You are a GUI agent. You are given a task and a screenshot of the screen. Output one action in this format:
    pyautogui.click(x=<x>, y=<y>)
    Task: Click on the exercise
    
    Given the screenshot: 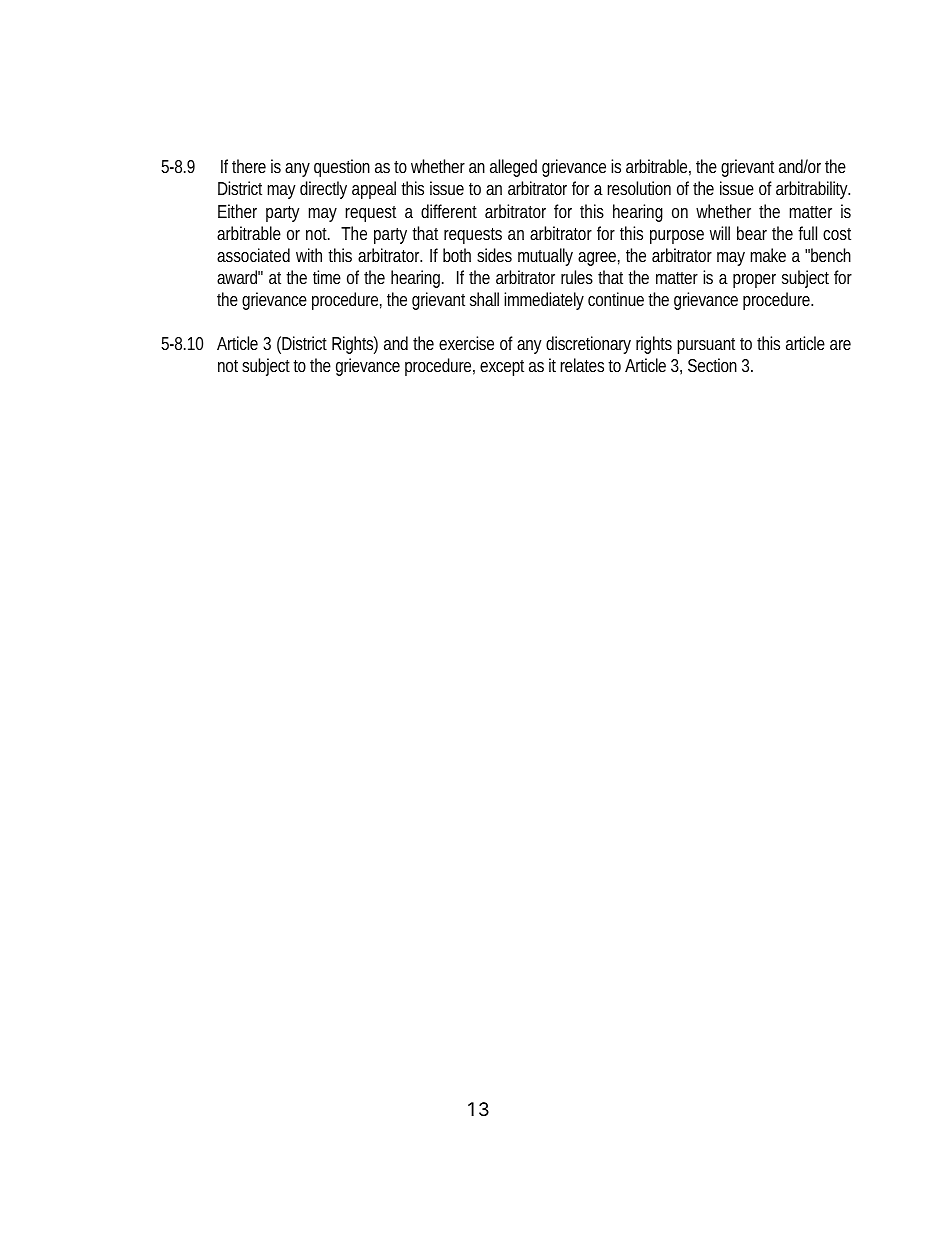 What is the action you would take?
    pyautogui.click(x=466, y=343)
